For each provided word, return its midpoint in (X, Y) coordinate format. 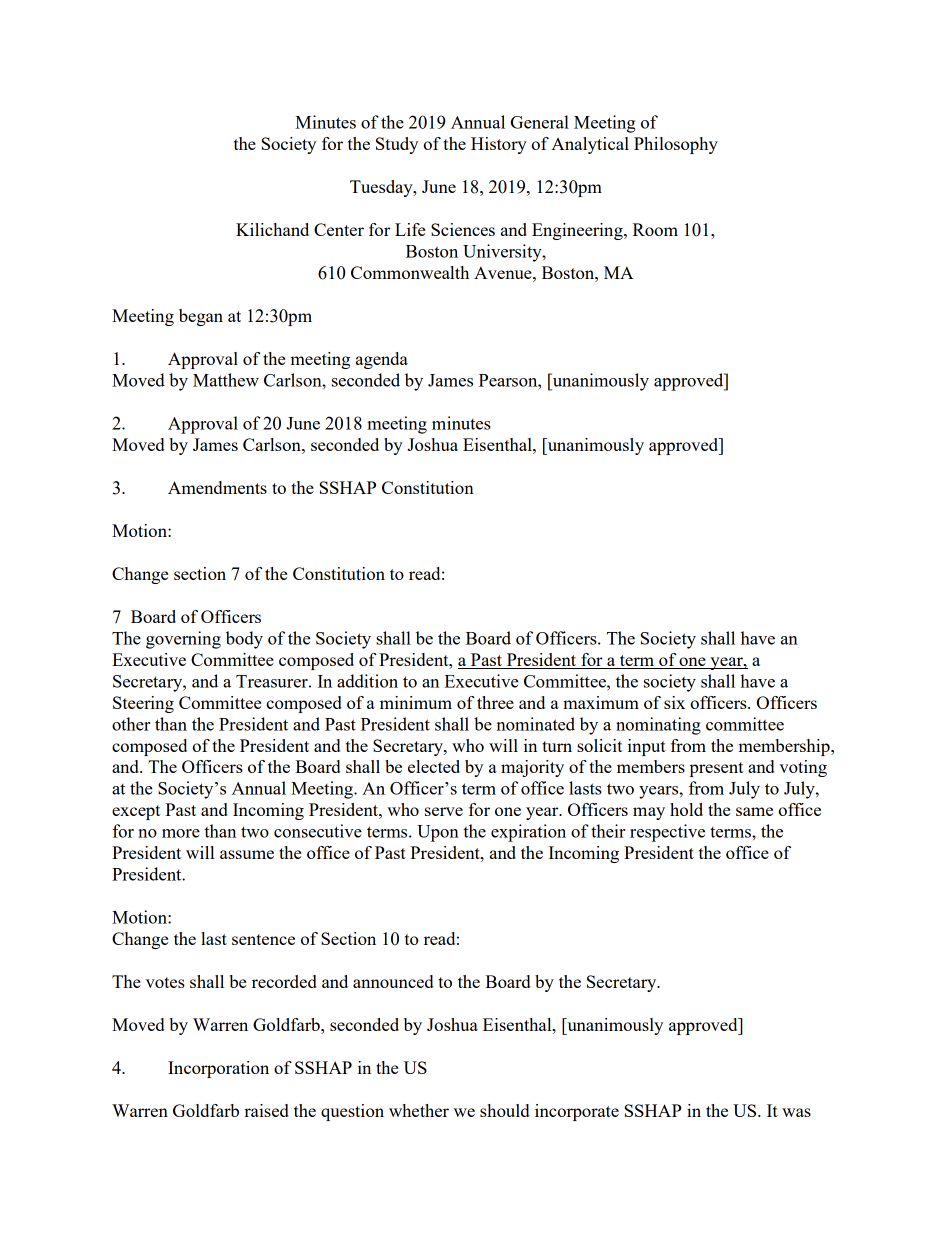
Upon (438, 833)
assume (247, 854)
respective (667, 833)
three (495, 702)
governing (183, 640)
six (674, 702)
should (504, 1110)
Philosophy (676, 145)
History (499, 145)
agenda (382, 360)
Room (655, 229)
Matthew (226, 380)
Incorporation (218, 1069)
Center (339, 229)
